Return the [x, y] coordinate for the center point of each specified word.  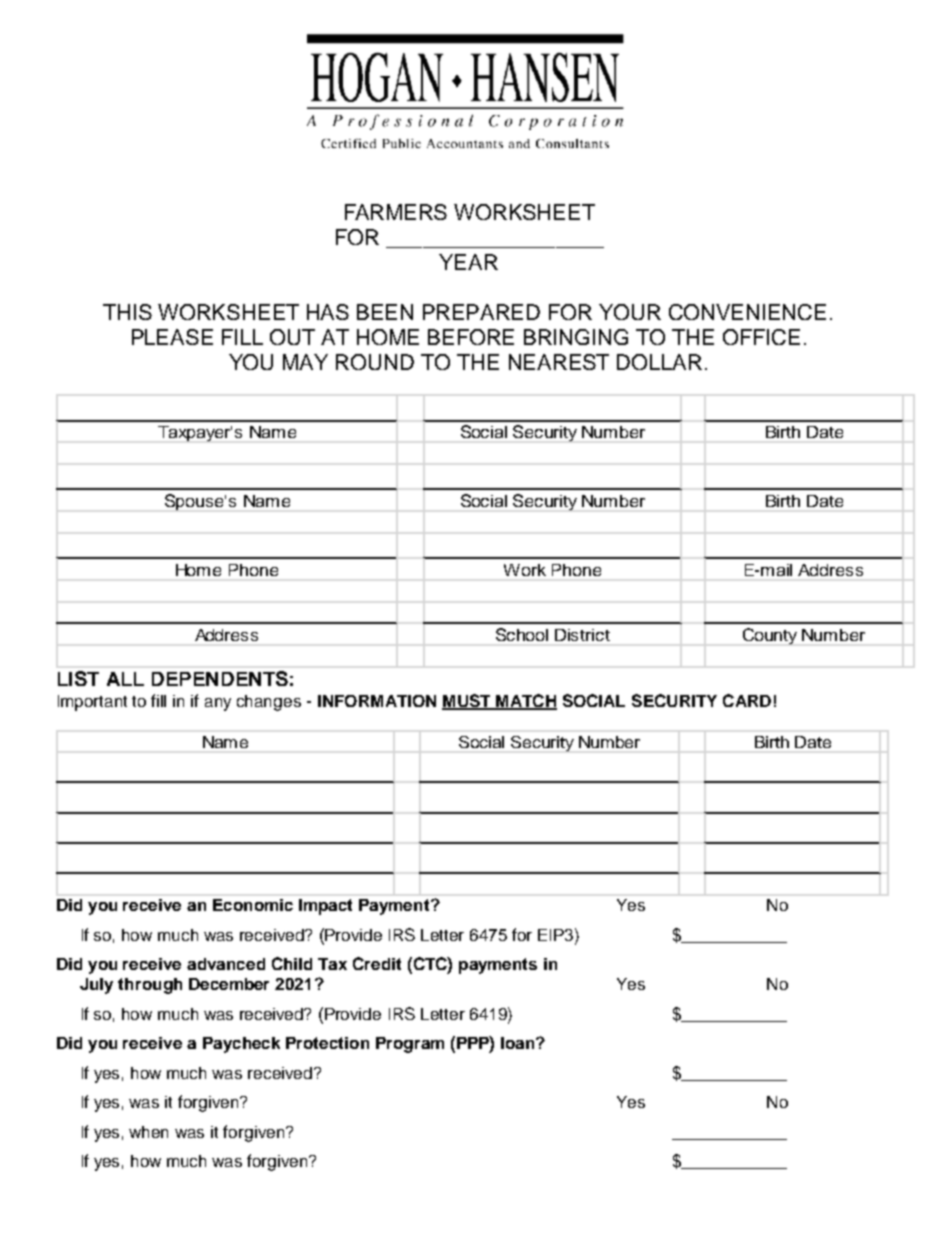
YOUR [630, 312]
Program [410, 1045]
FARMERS [396, 212]
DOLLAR [659, 362]
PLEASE [172, 337]
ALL [125, 679]
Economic [253, 905]
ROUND [375, 362]
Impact [325, 907]
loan [519, 1043]
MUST [467, 701]
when [148, 1132]
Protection [327, 1043]
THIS [127, 312]
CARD [747, 700]
